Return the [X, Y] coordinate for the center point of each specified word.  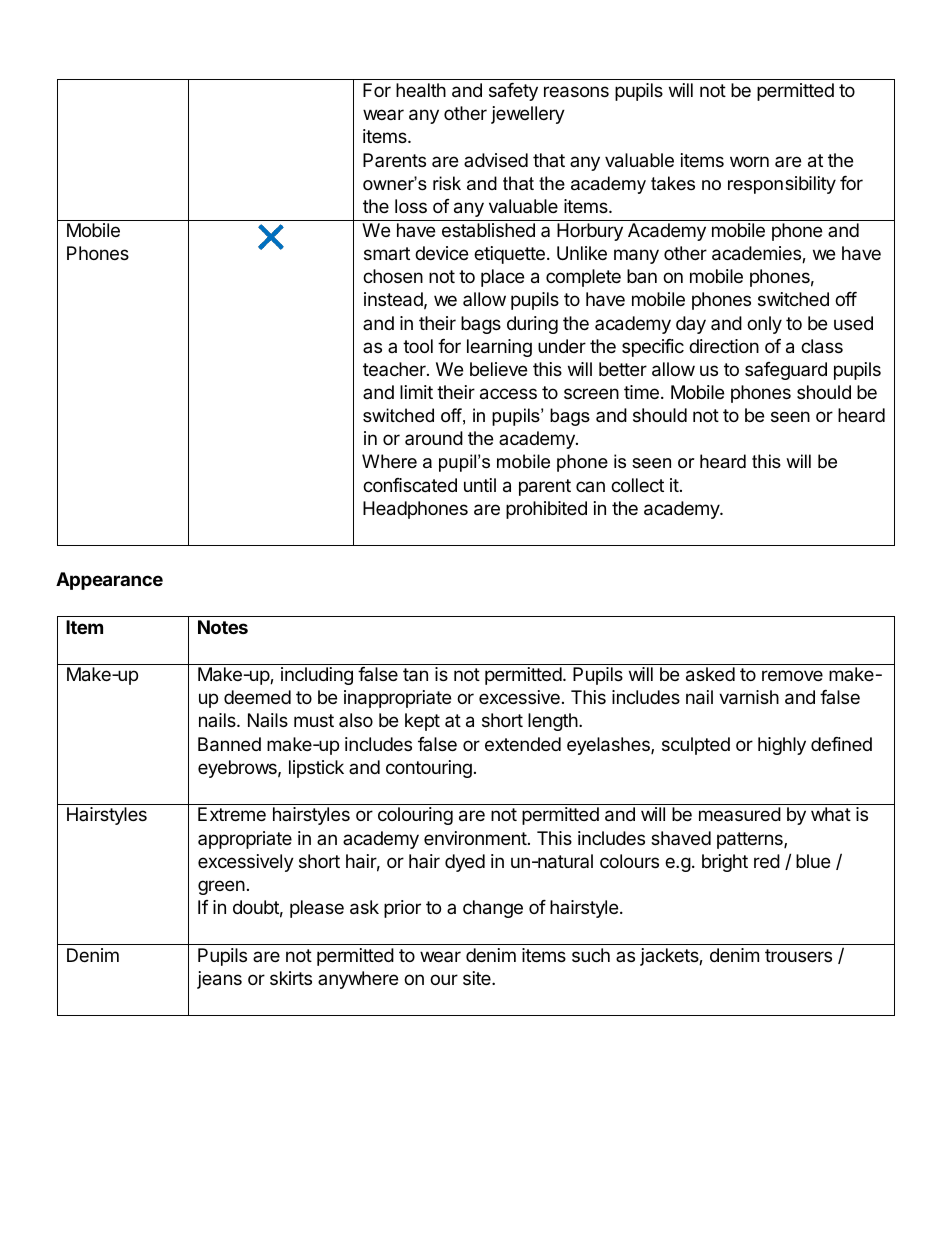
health [421, 90]
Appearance [109, 581]
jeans [219, 980]
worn [749, 161]
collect [637, 485]
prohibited [546, 510]
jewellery [528, 115]
